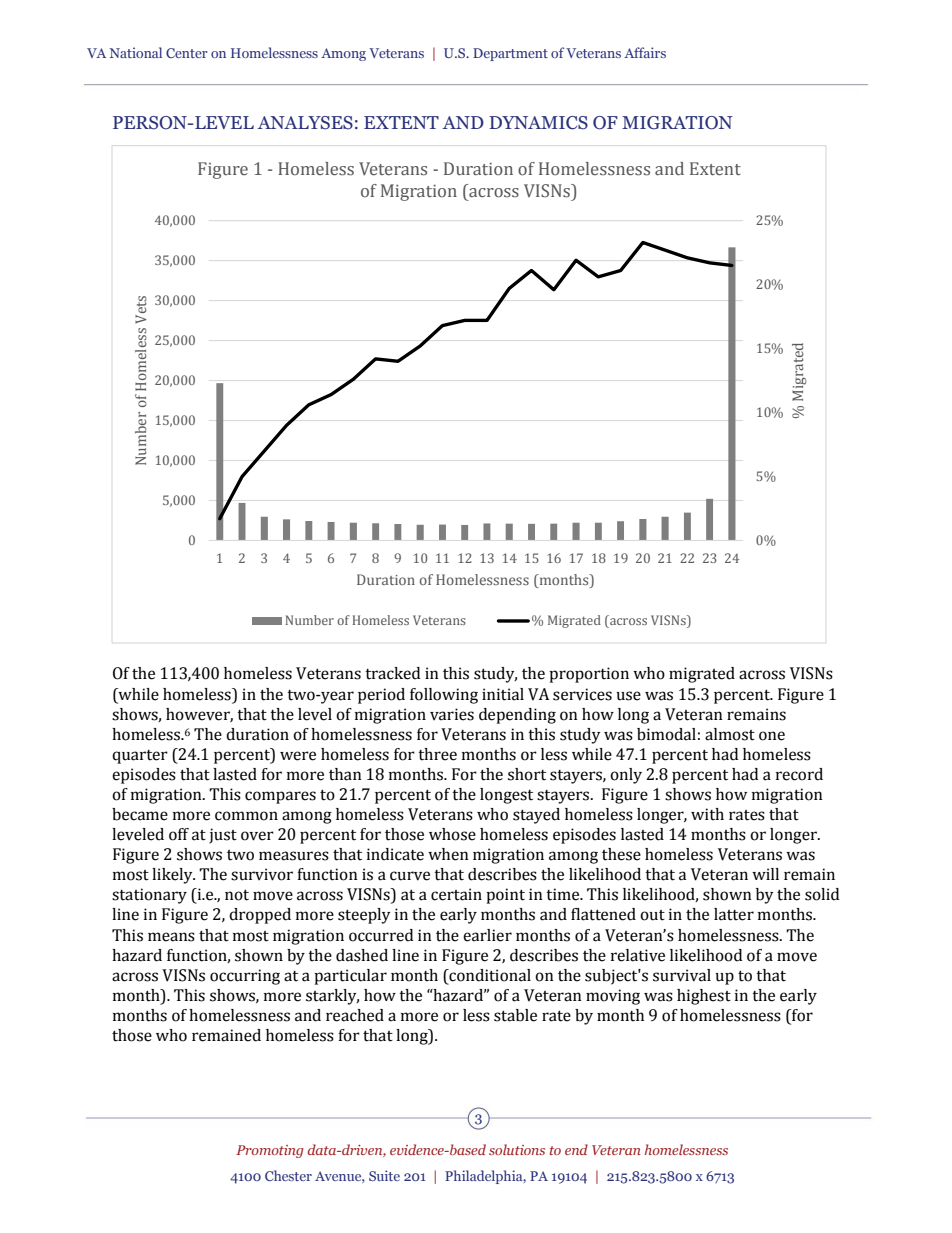  I want to click on Affairs, so click(645, 52).
